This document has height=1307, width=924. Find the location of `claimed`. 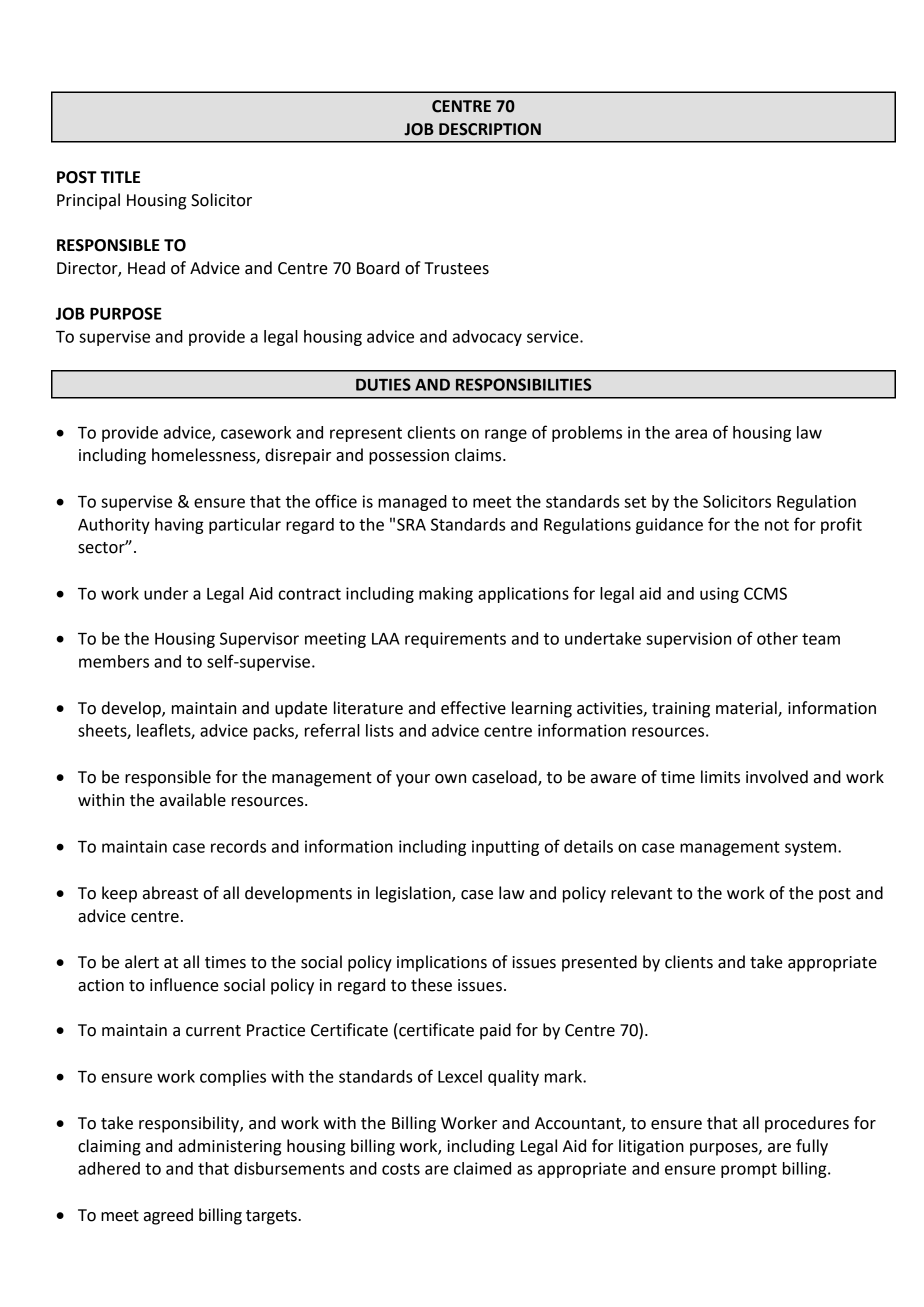

claimed is located at coordinates (482, 1168).
